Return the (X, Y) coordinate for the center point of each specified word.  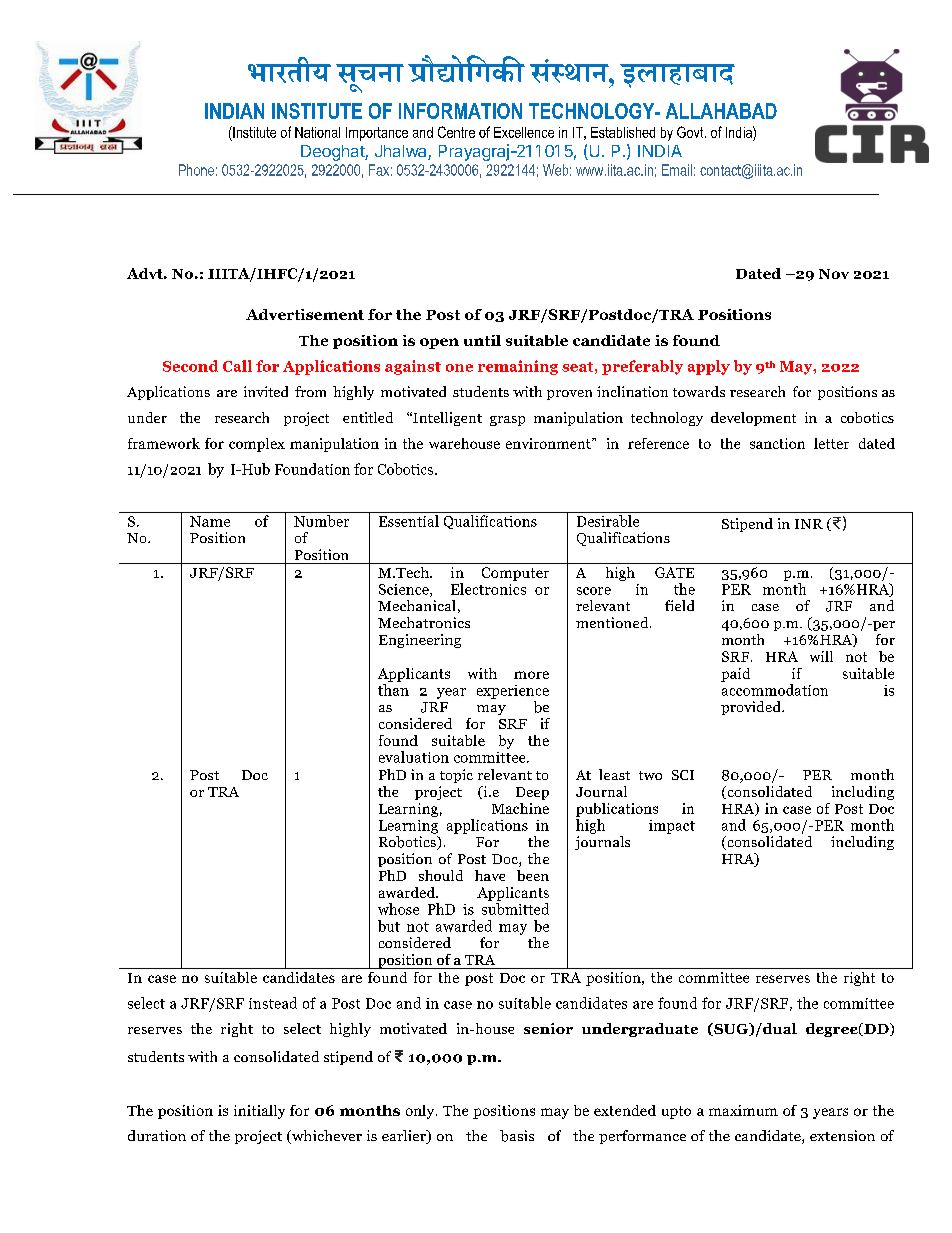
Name (210, 521)
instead (273, 1003)
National (317, 132)
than (393, 690)
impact (672, 827)
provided (752, 708)
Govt (691, 132)
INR (809, 524)
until (482, 340)
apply (709, 367)
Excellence (524, 132)
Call (237, 366)
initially (259, 1112)
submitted (515, 909)
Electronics (488, 589)
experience (513, 692)
